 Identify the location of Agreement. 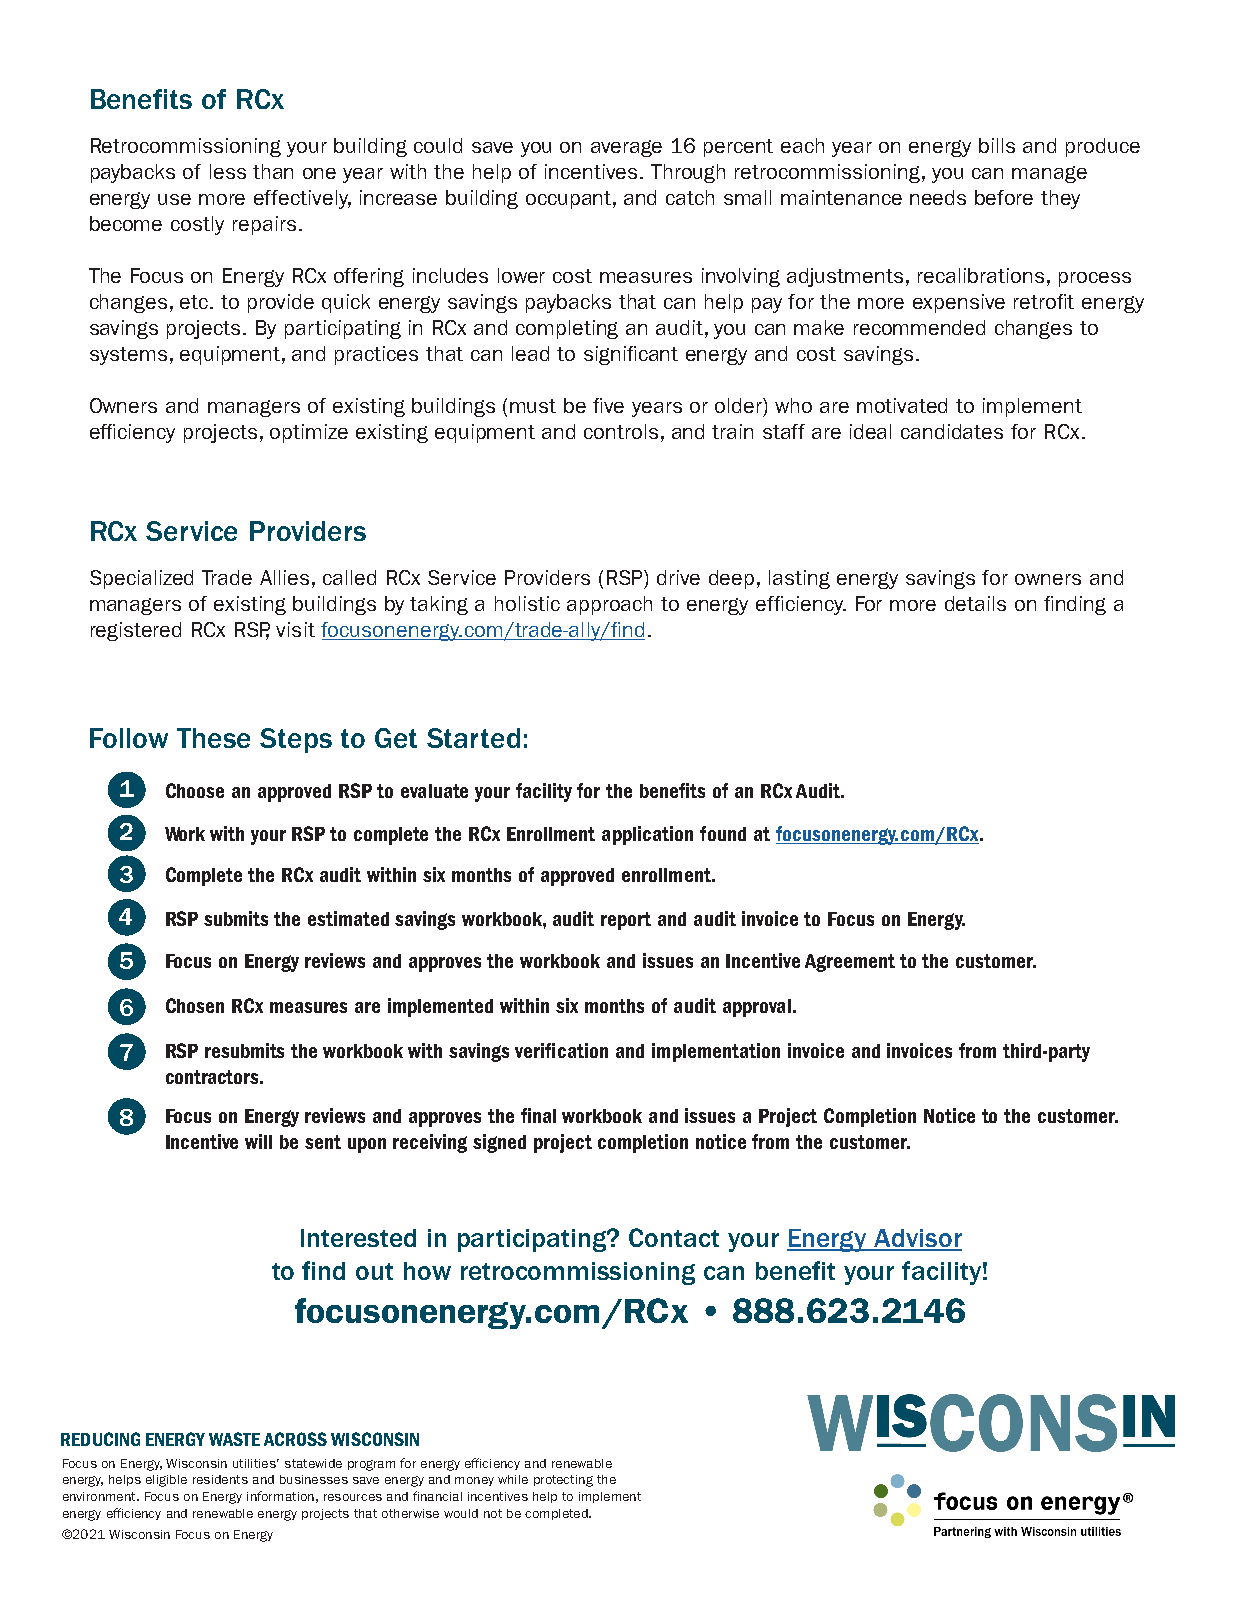
(850, 963).
